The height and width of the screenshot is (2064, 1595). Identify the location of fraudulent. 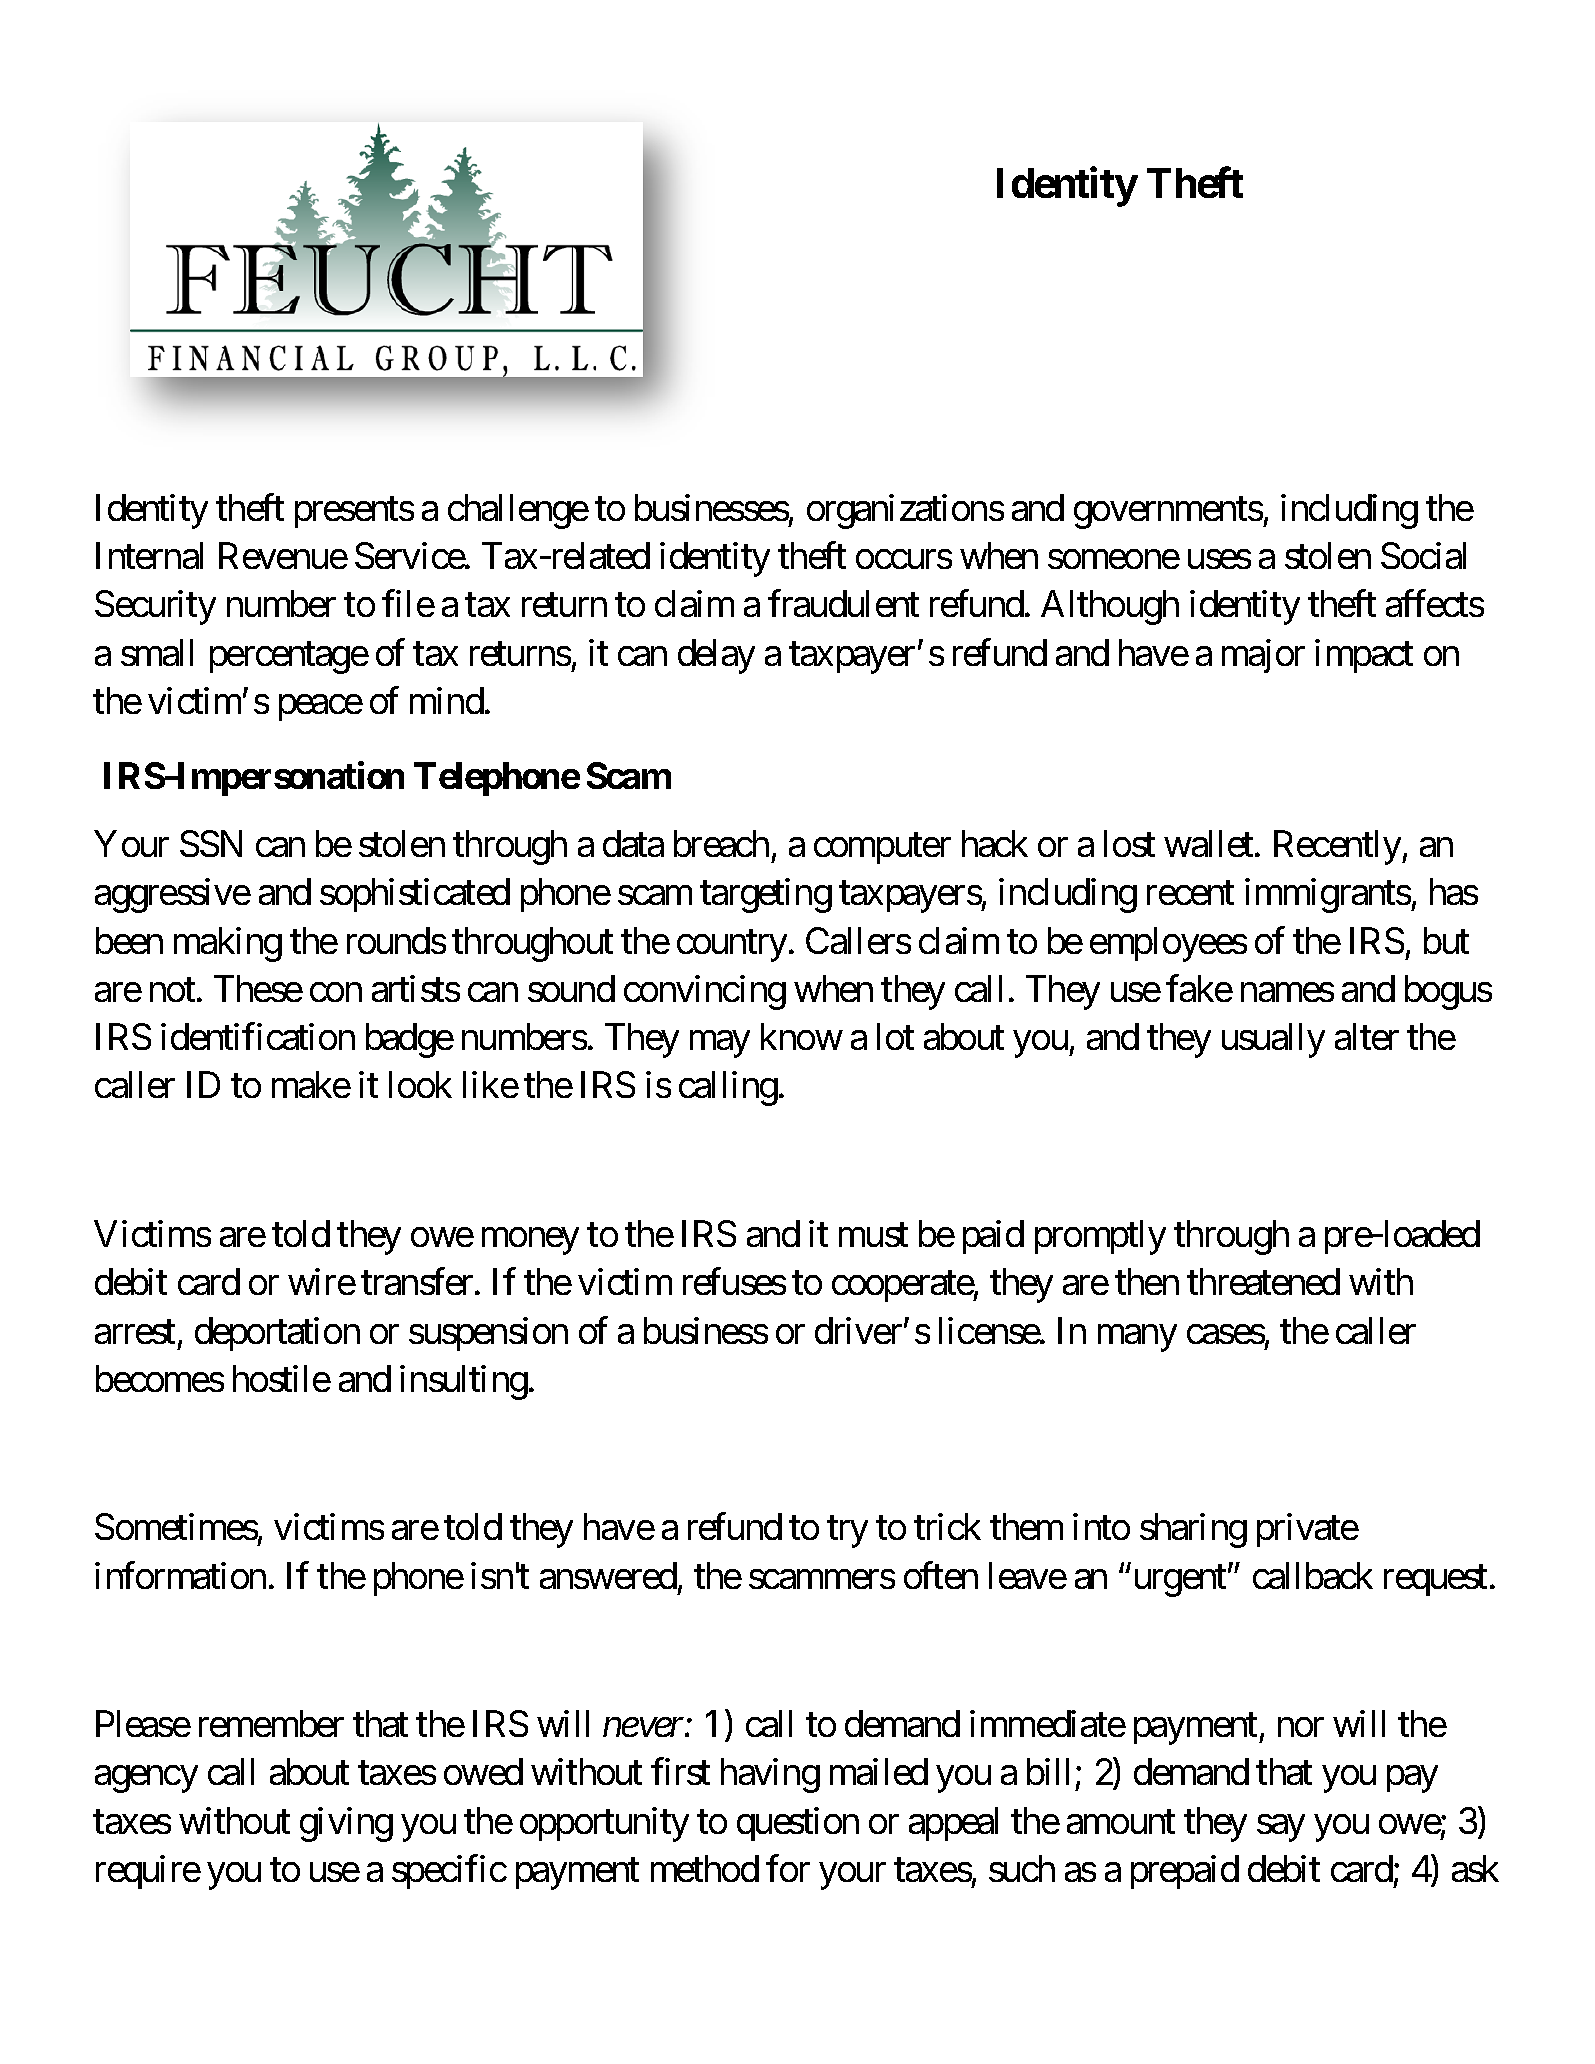
(843, 603).
